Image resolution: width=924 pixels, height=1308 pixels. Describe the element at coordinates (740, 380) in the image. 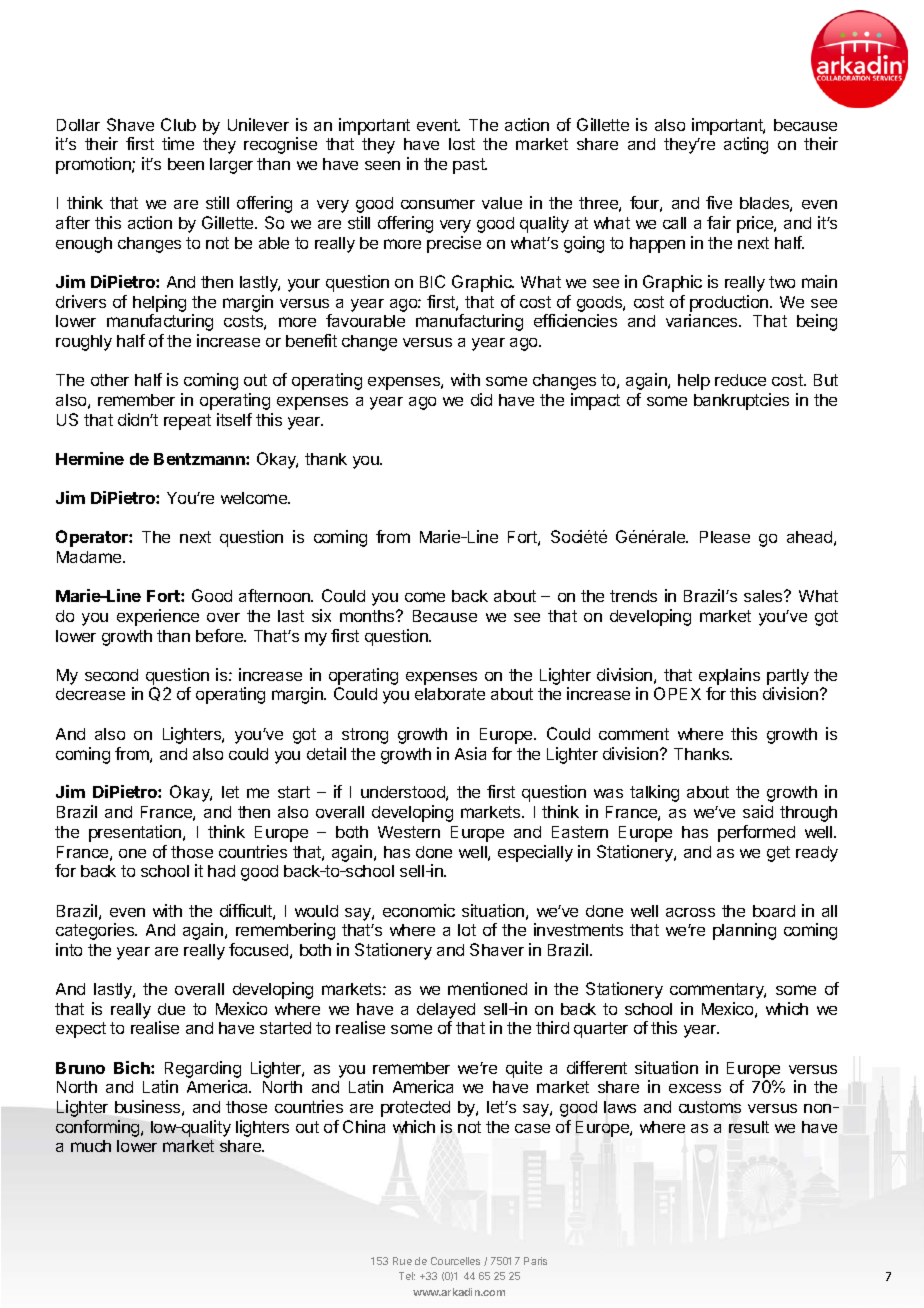

I see `reduce` at that location.
